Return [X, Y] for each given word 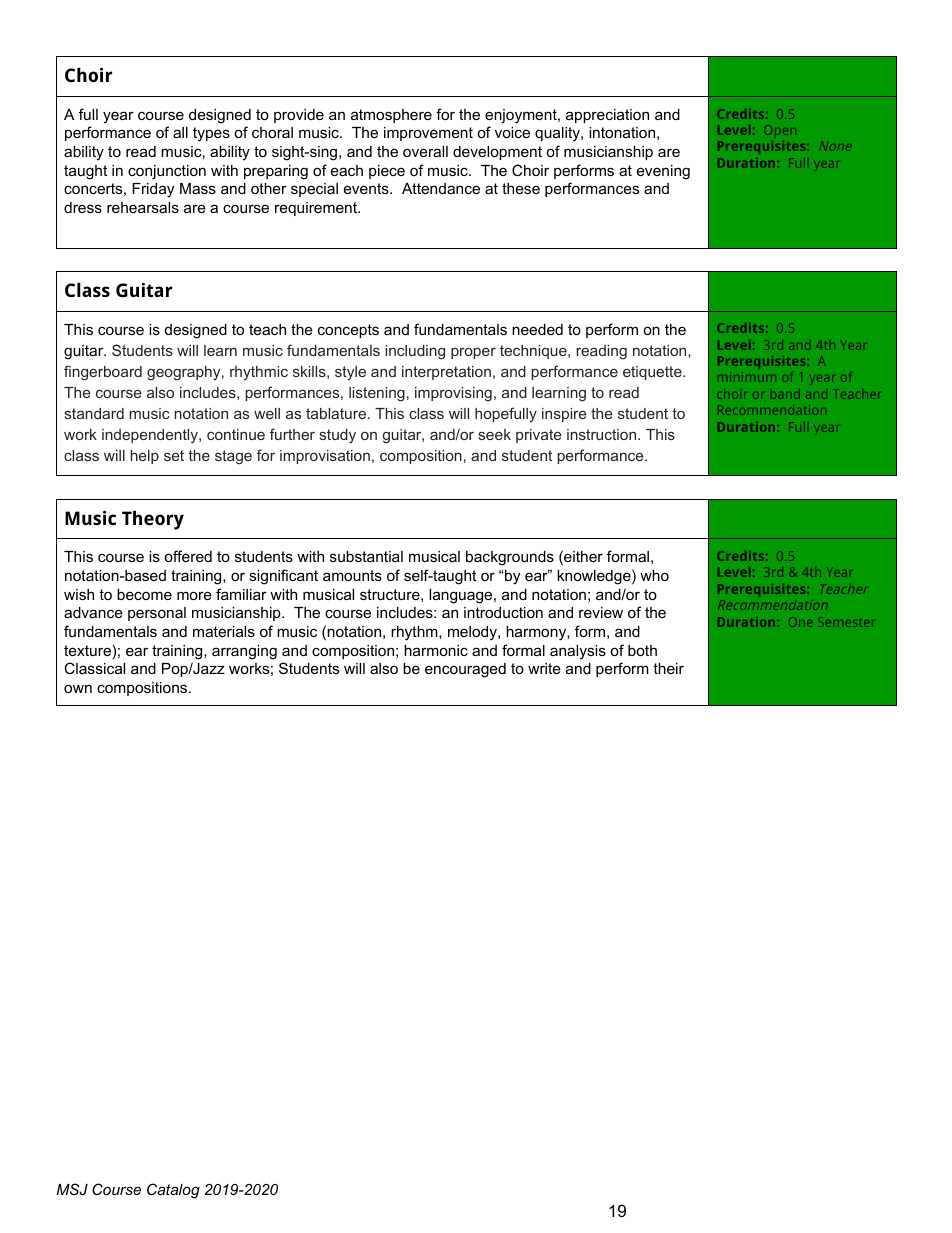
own [78, 688]
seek [495, 434]
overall [425, 151]
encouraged [465, 670]
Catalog [173, 1191]
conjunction [167, 172]
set [174, 455]
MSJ [72, 1189]
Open [780, 130]
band [785, 394]
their [668, 668]
